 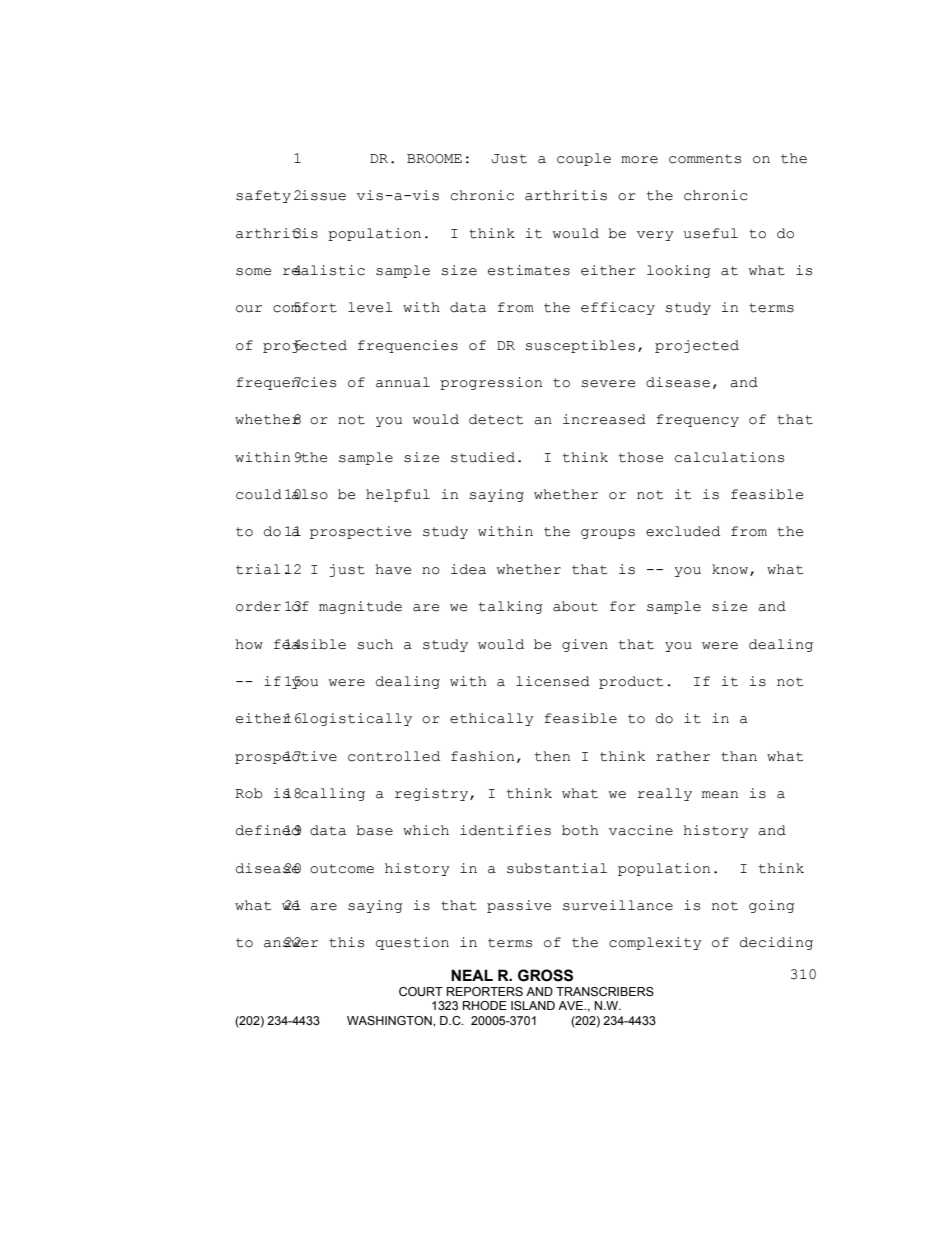 What do you see at coordinates (608, 384) in the screenshot?
I see `severe` at bounding box center [608, 384].
